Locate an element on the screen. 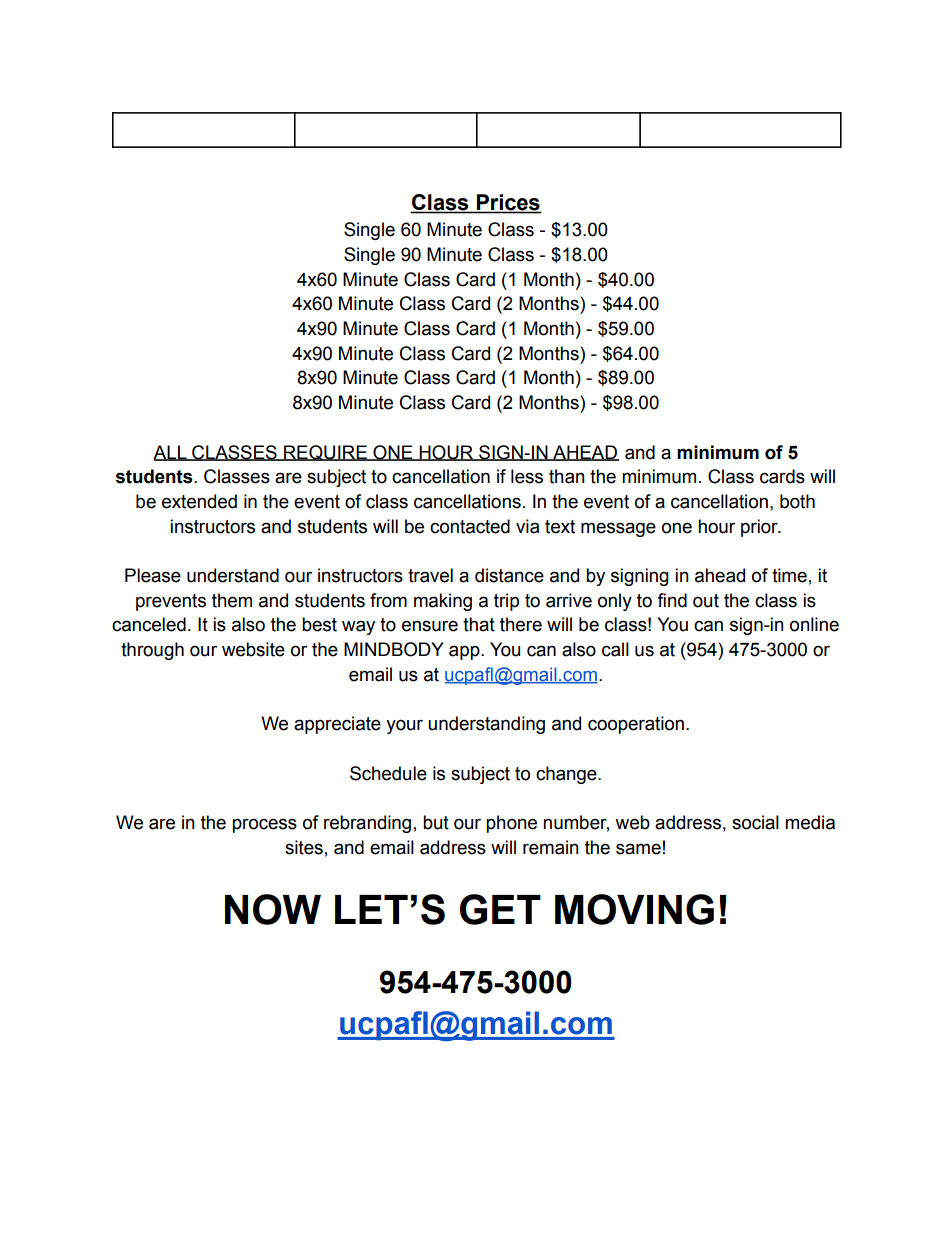  them is located at coordinates (232, 600).
